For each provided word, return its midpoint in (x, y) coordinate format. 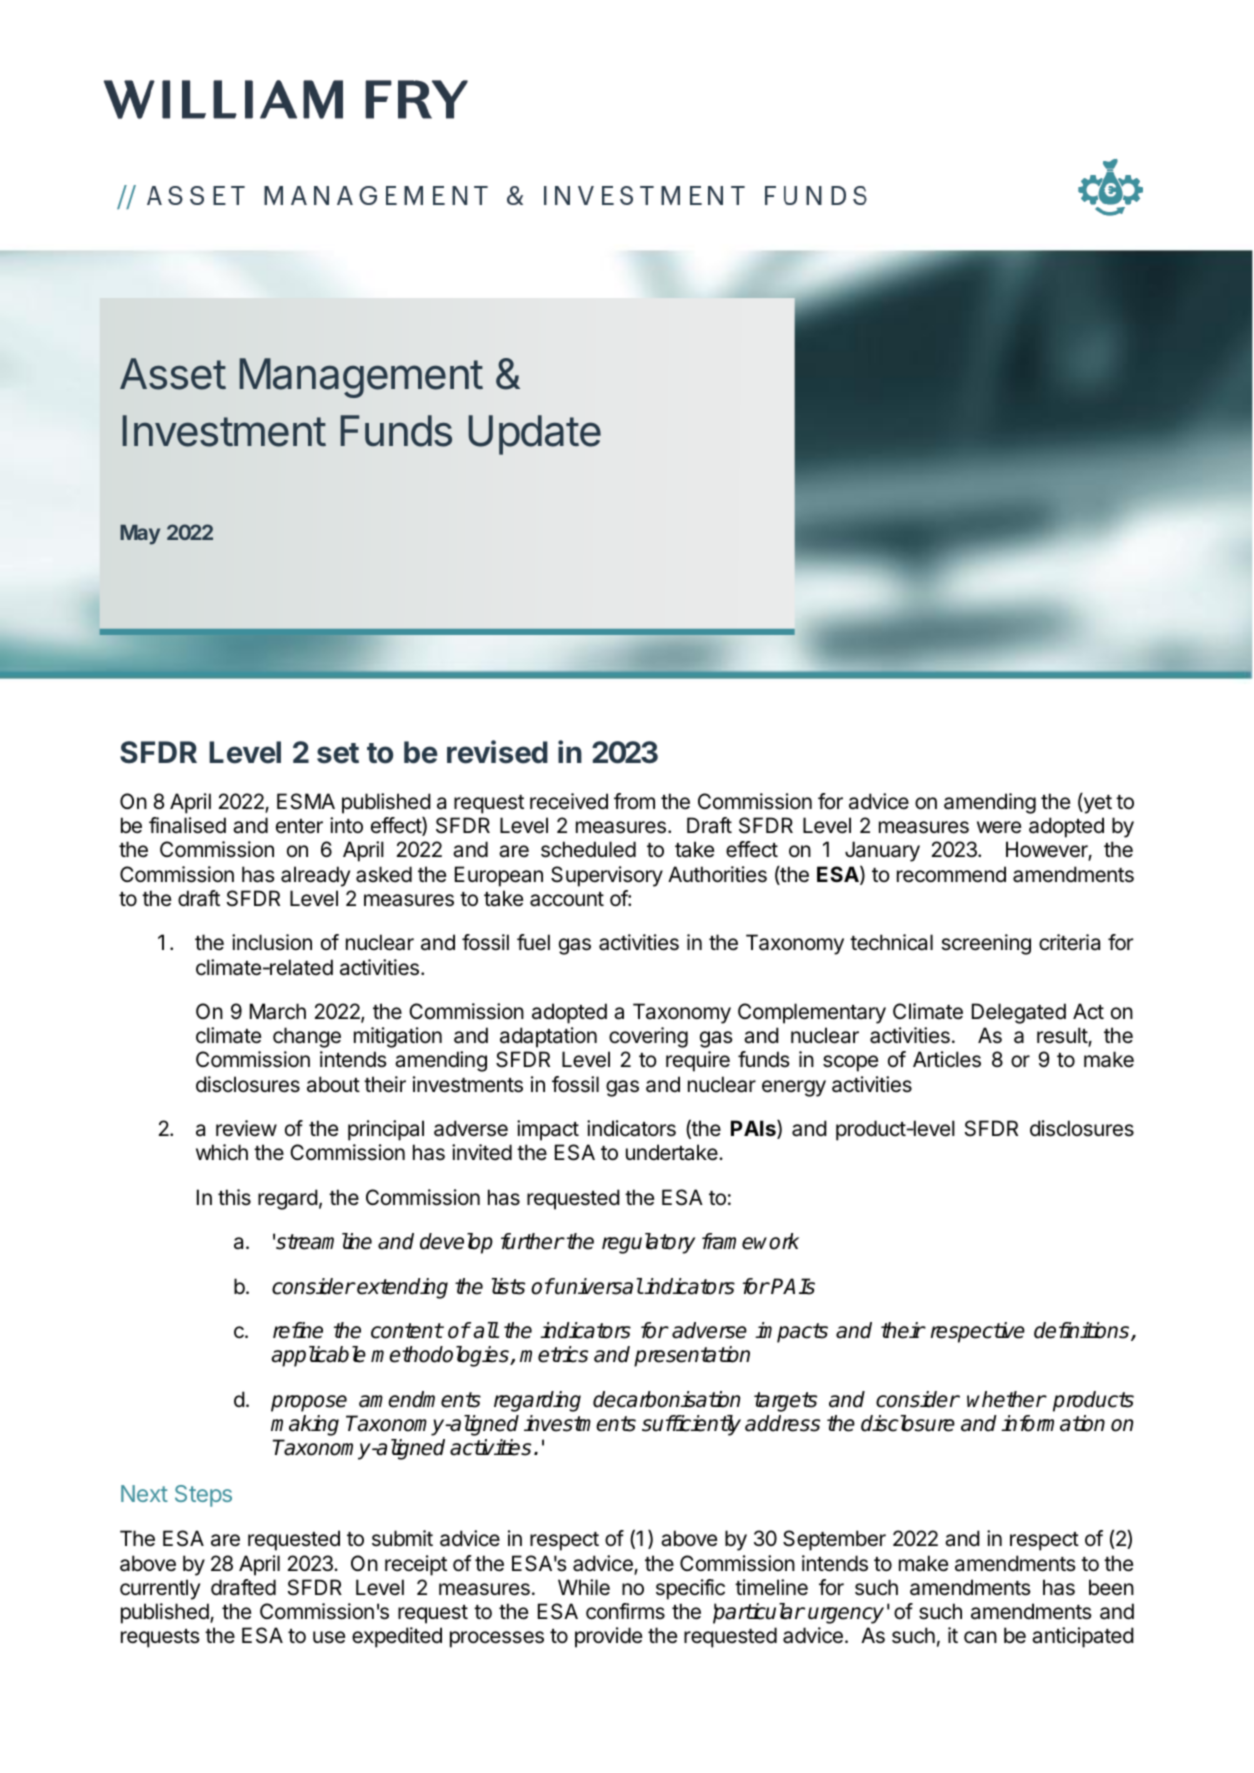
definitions (1083, 1331)
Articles (947, 1059)
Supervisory (607, 876)
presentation (692, 1356)
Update (534, 435)
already (315, 876)
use (329, 1637)
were (999, 827)
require (698, 1061)
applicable (318, 1356)
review (246, 1128)
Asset (173, 374)
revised (497, 752)
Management (361, 378)
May (140, 535)
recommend (951, 874)
